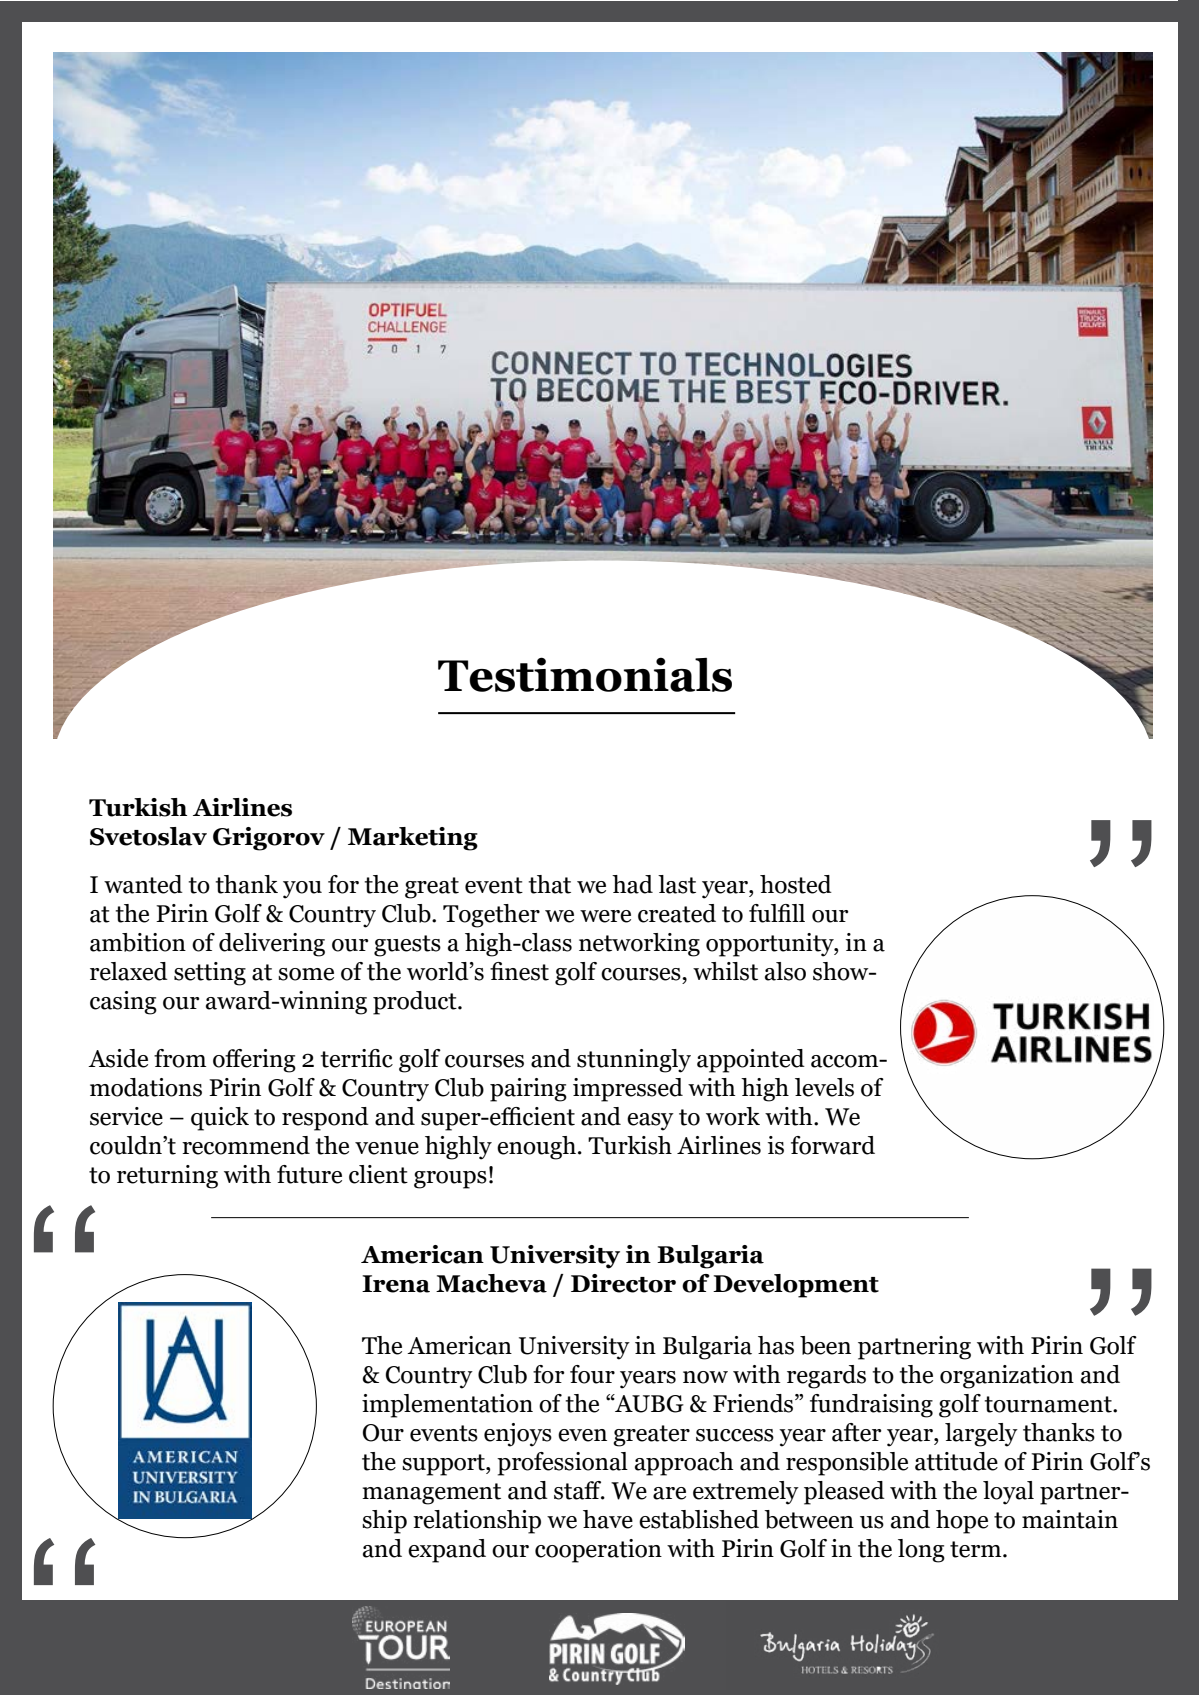 The height and width of the image is (1695, 1199). I want to click on Development, so click(796, 1286).
